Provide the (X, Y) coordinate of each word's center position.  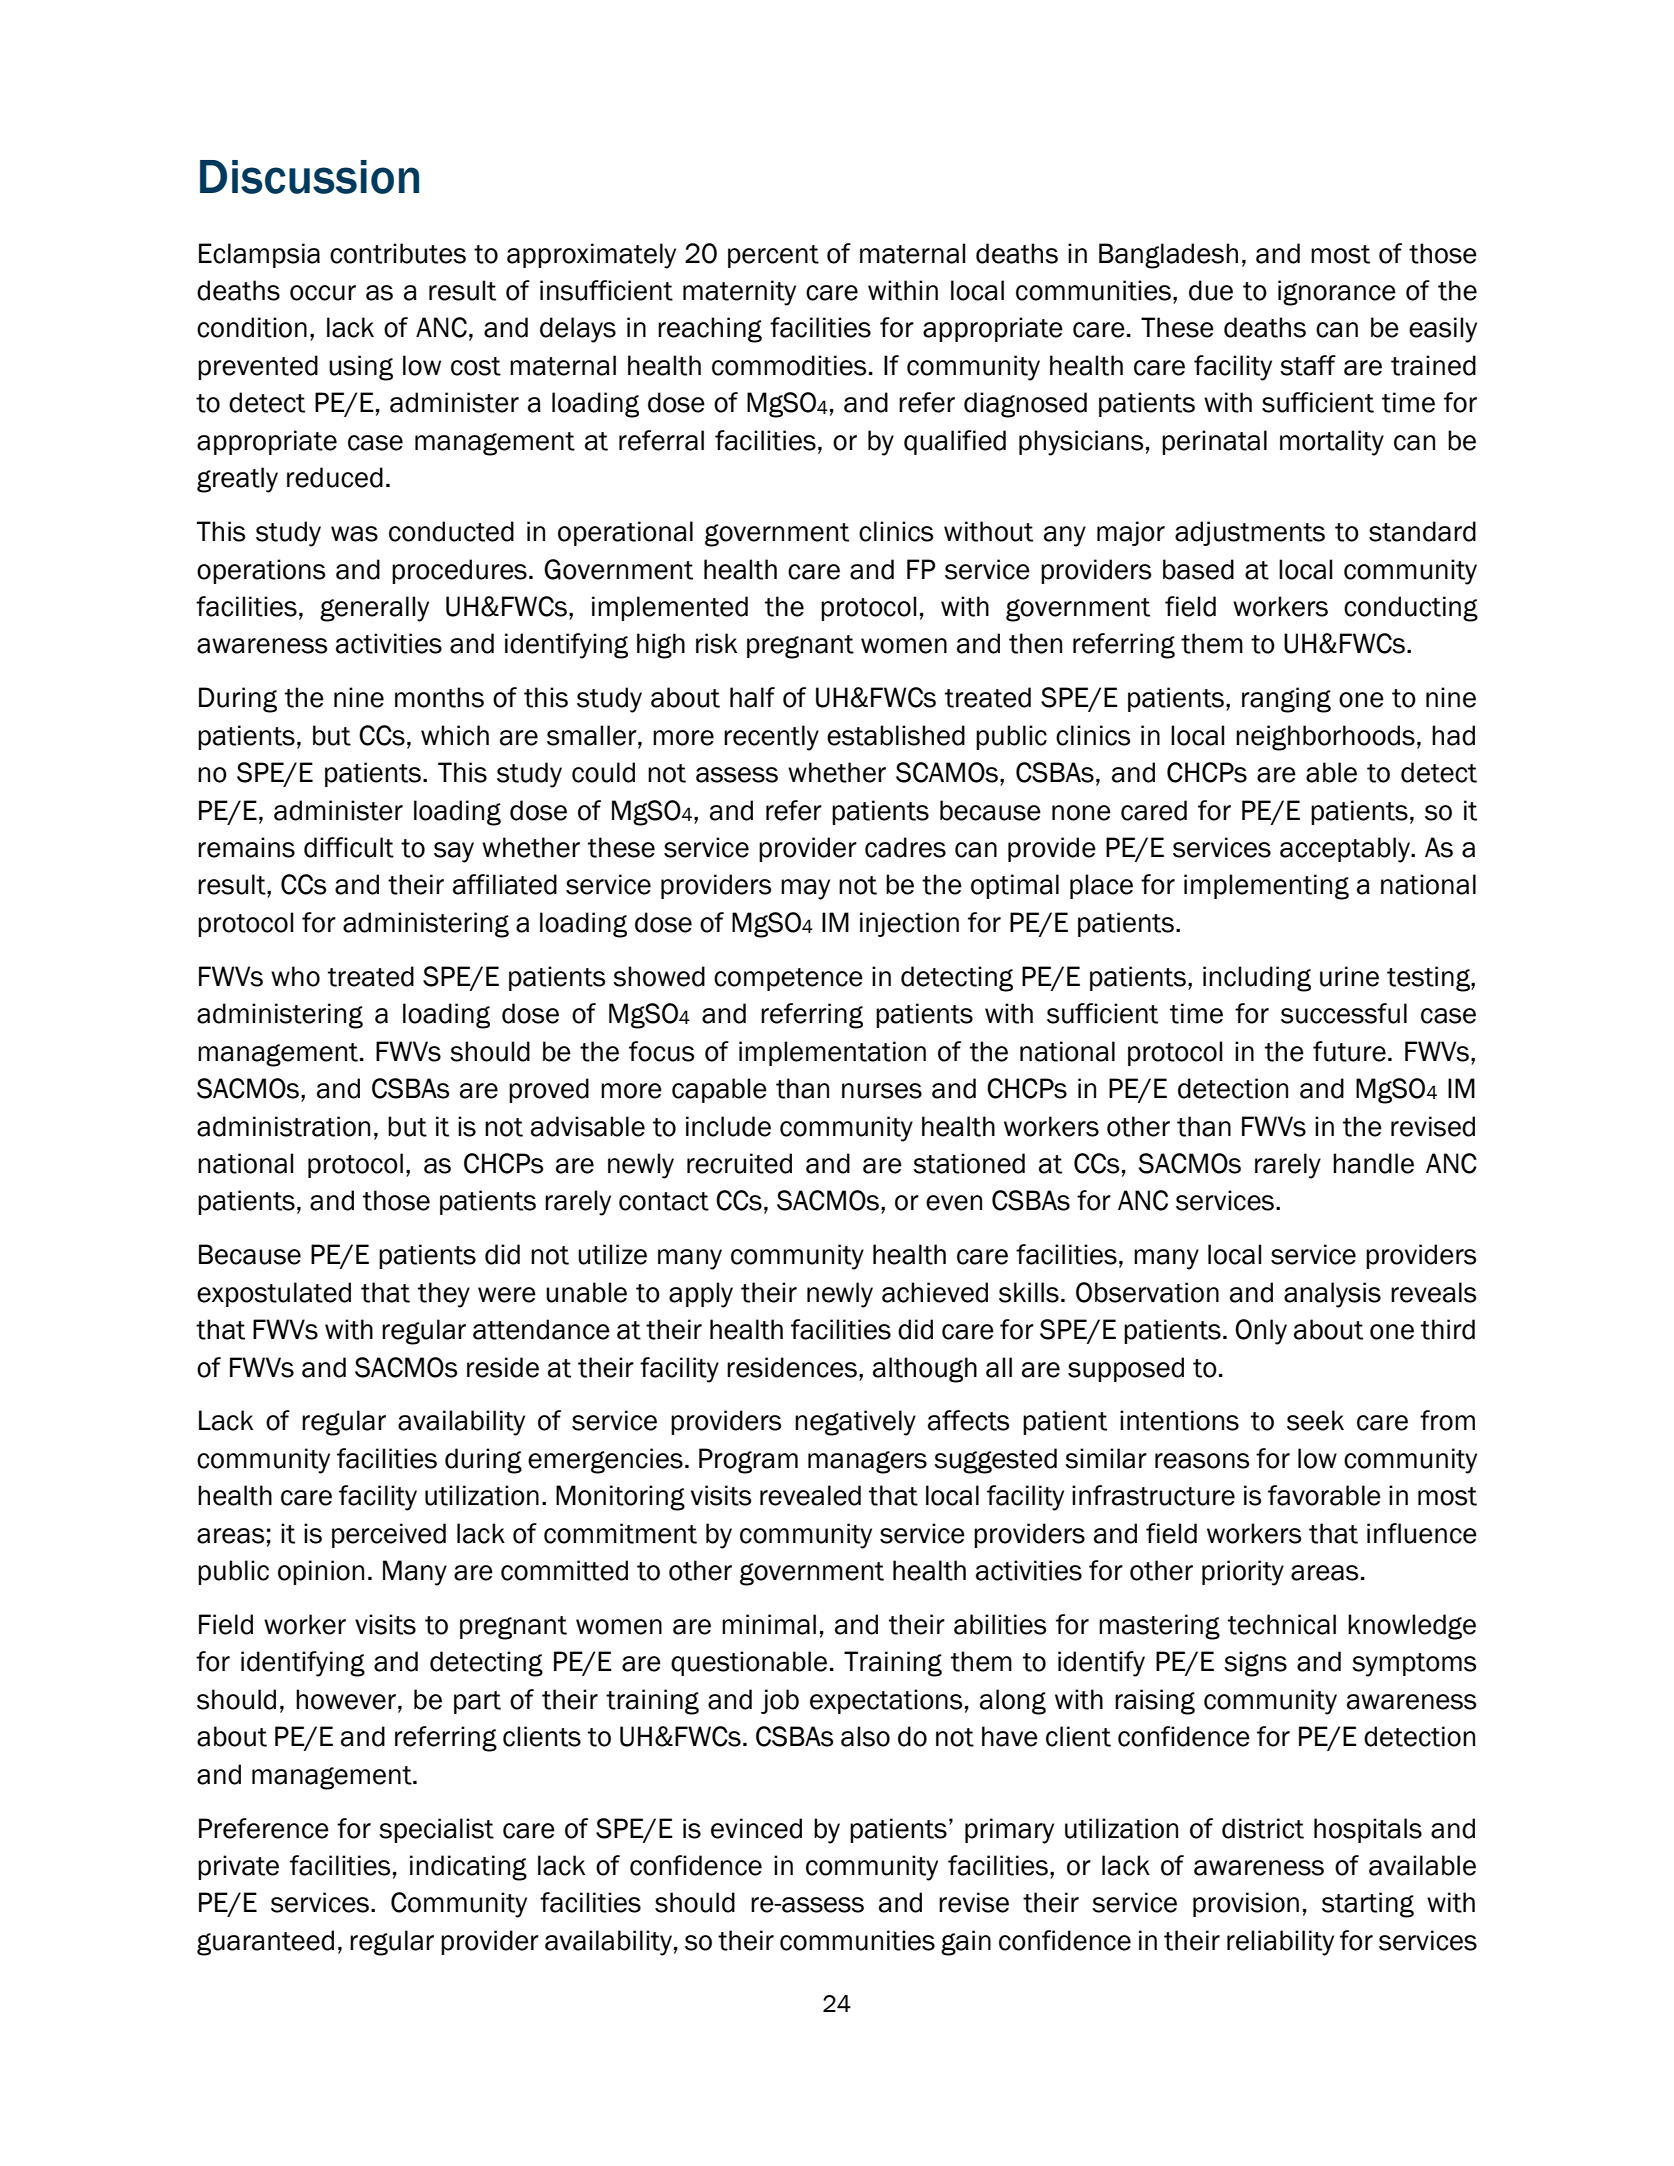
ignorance (1337, 293)
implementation (832, 1053)
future (1349, 1051)
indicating (468, 1868)
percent (773, 256)
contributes (398, 253)
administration (283, 1126)
